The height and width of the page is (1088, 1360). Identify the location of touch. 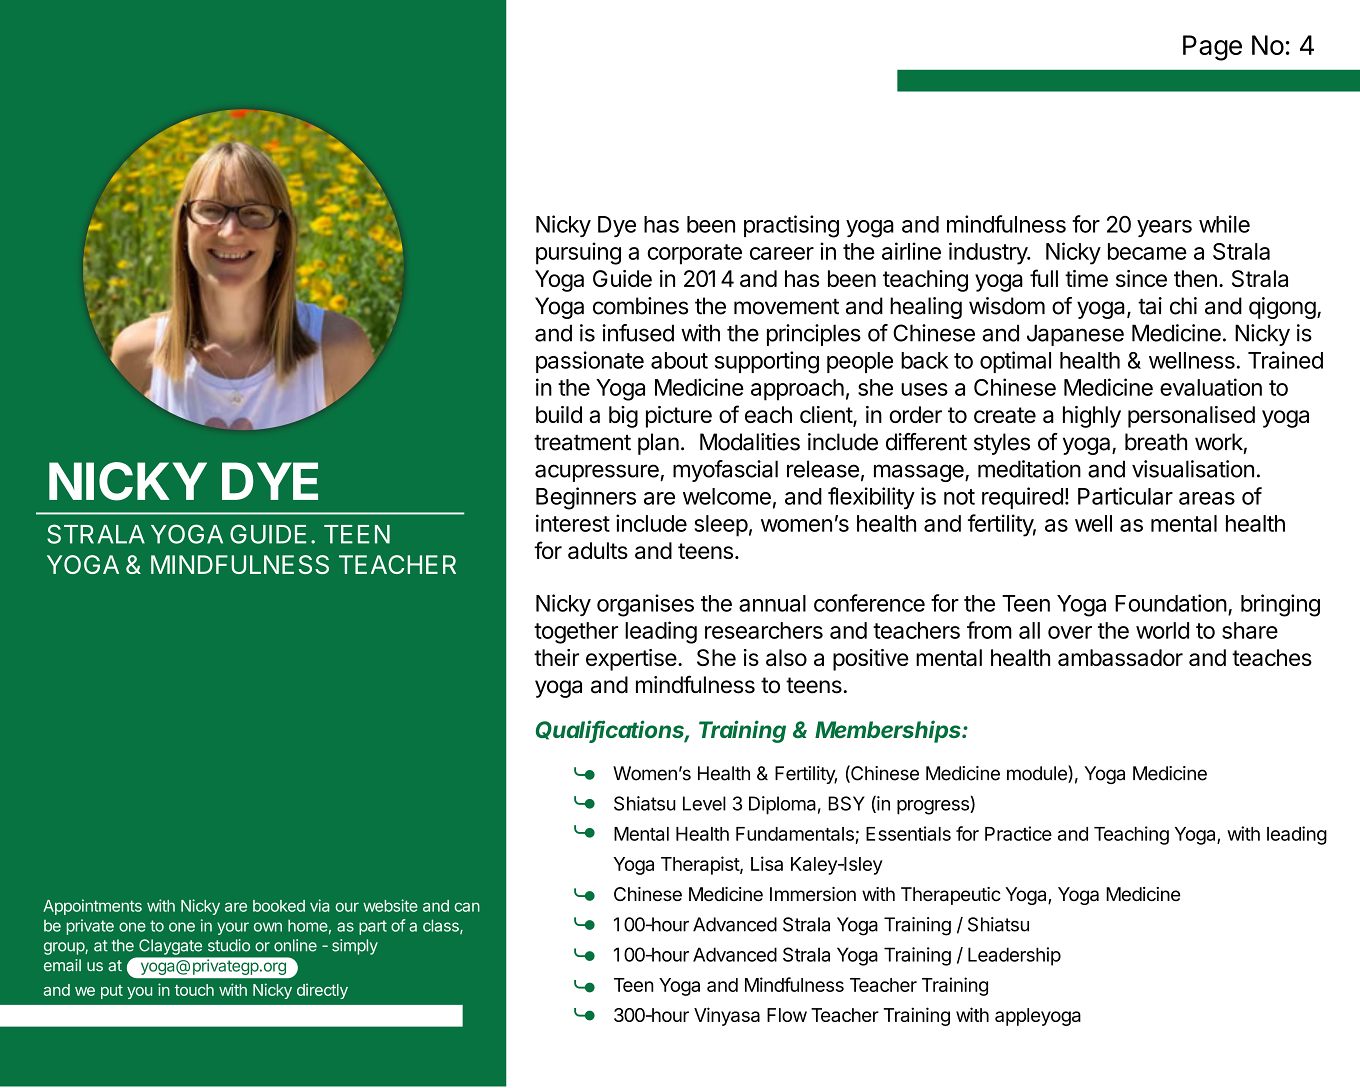
(194, 990).
